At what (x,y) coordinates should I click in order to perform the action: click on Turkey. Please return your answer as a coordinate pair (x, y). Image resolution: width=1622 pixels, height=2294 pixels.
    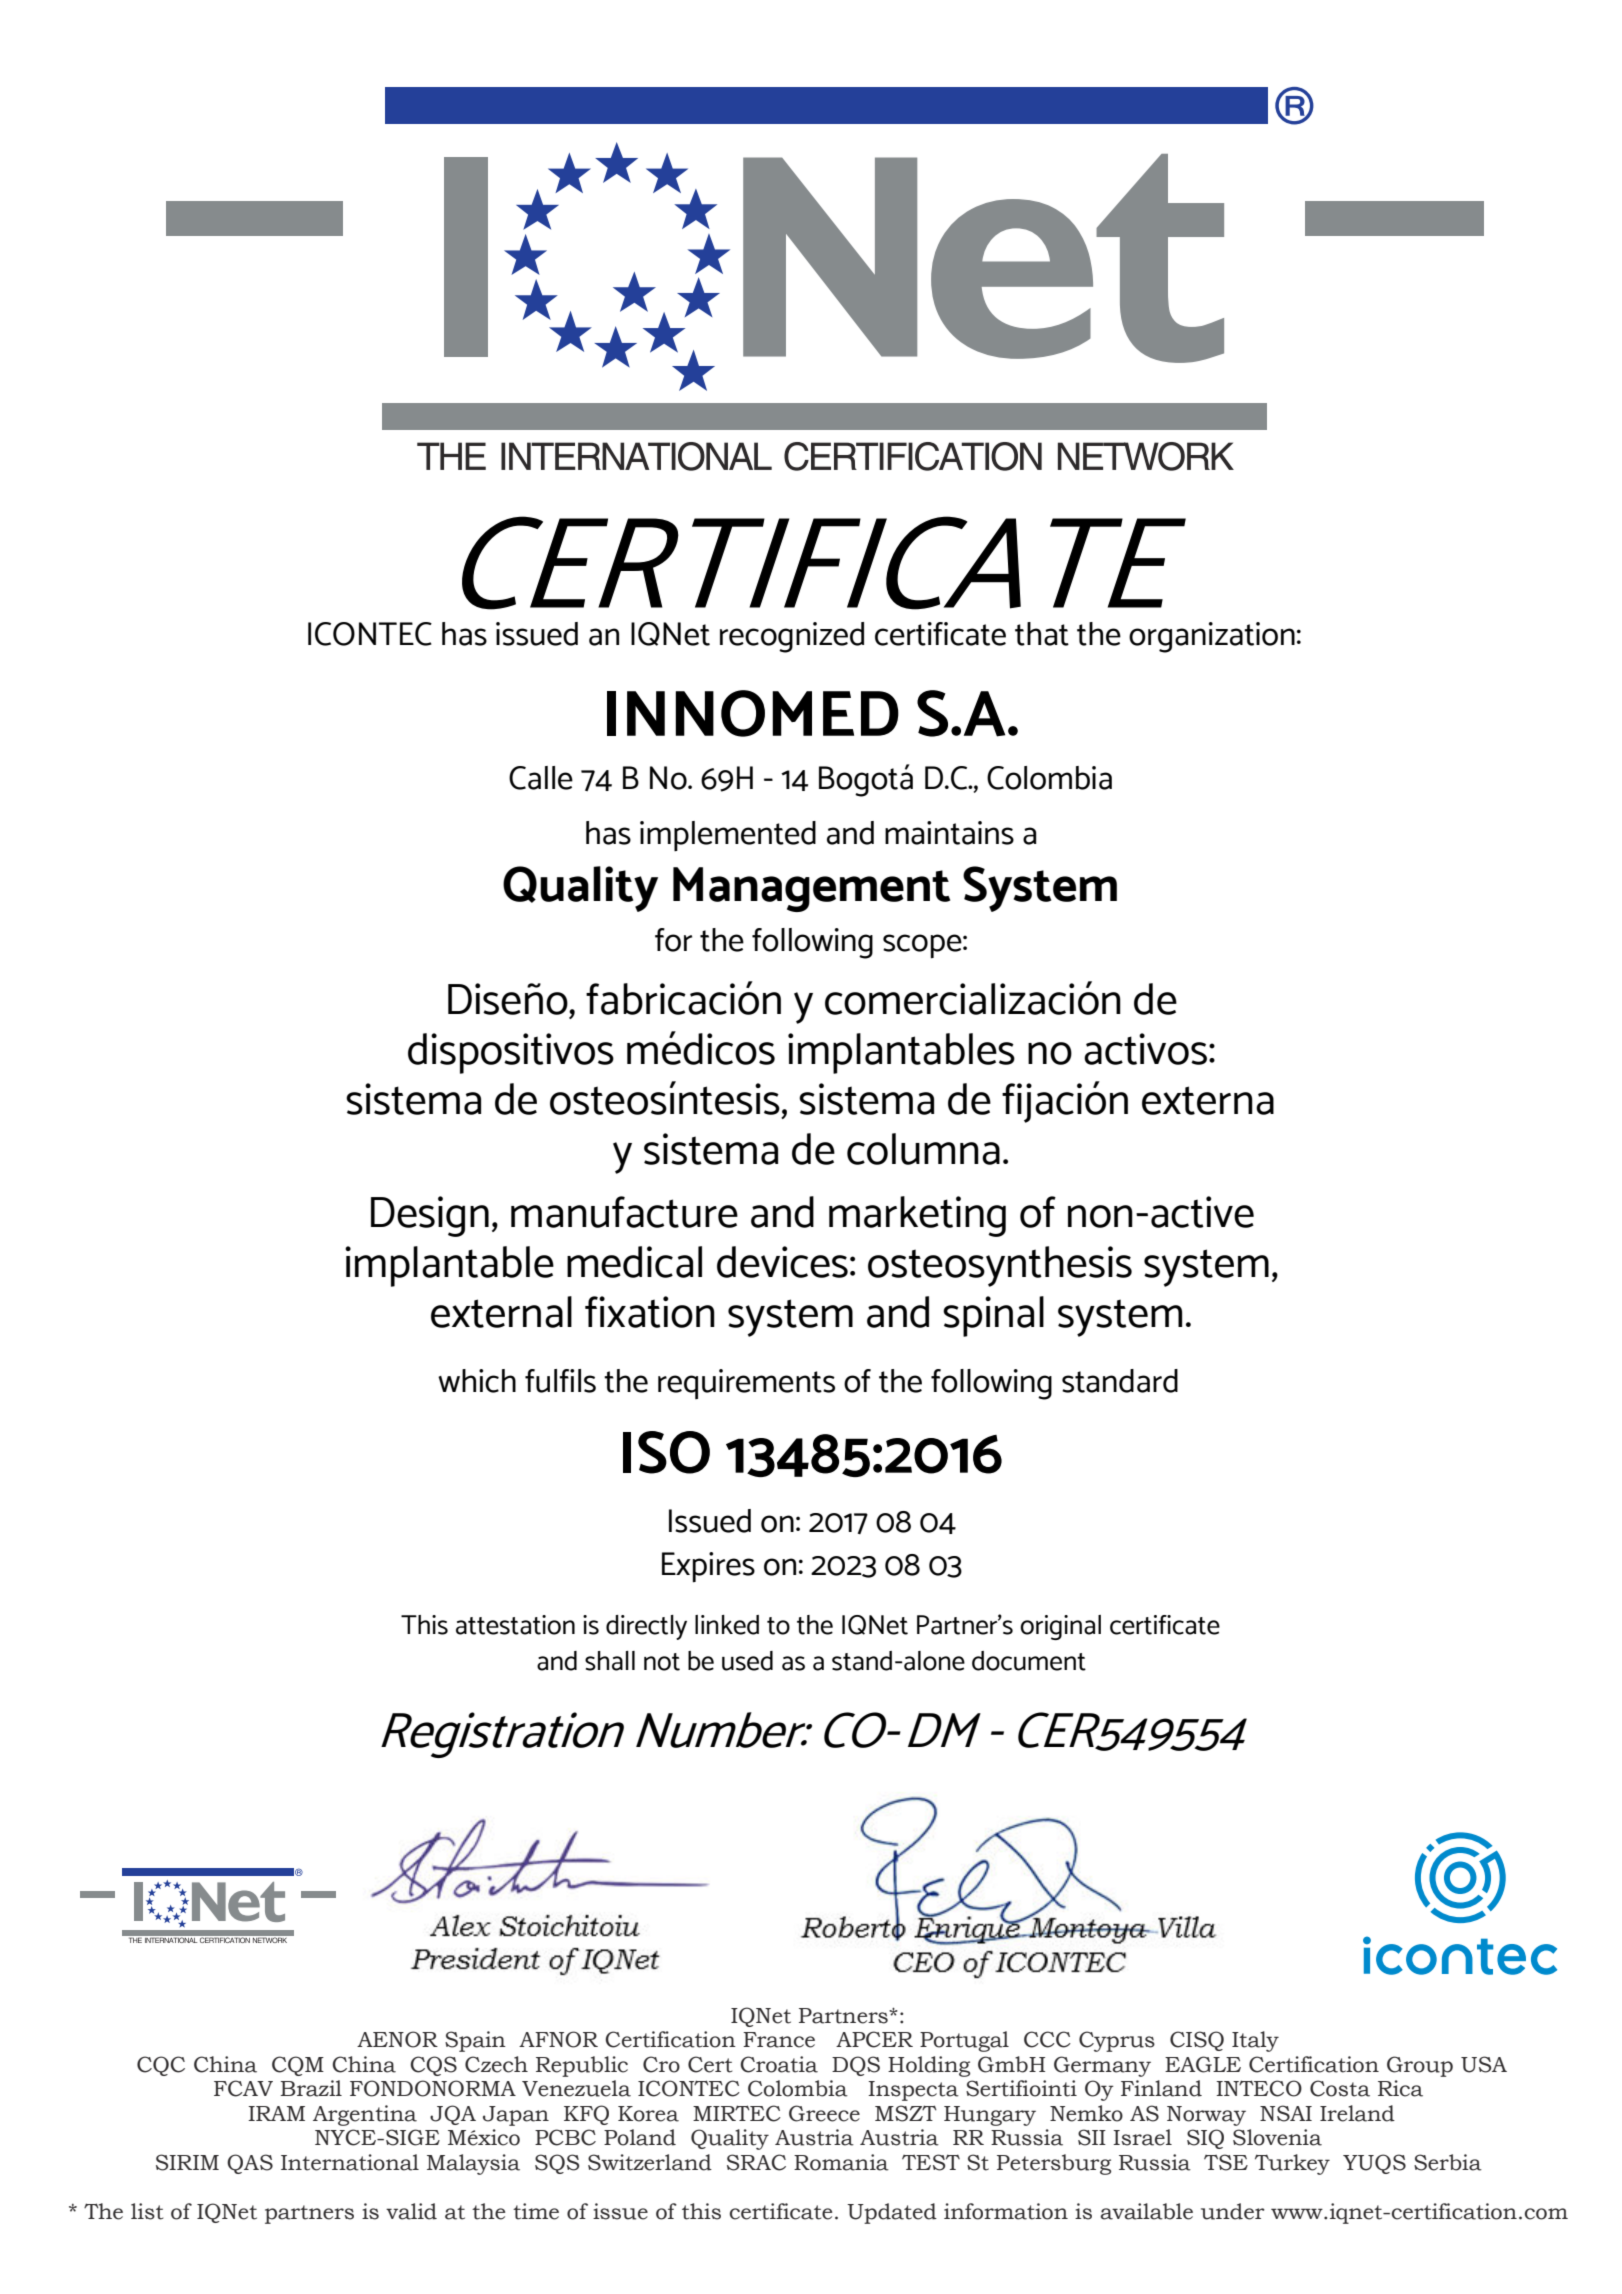
    Looking at the image, I should click on (1292, 2164).
